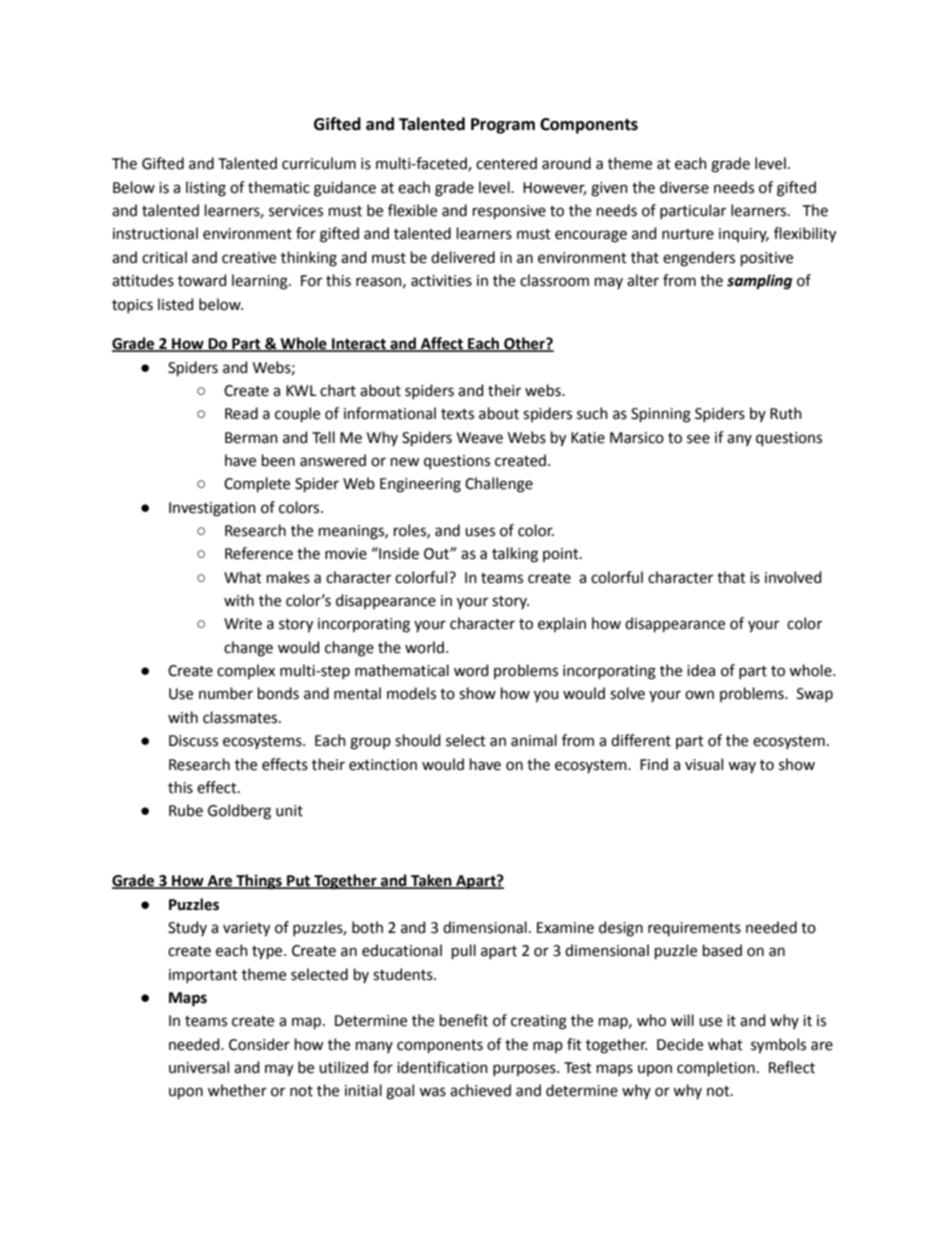 This screenshot has height=1233, width=952. I want to click on see, so click(698, 439).
